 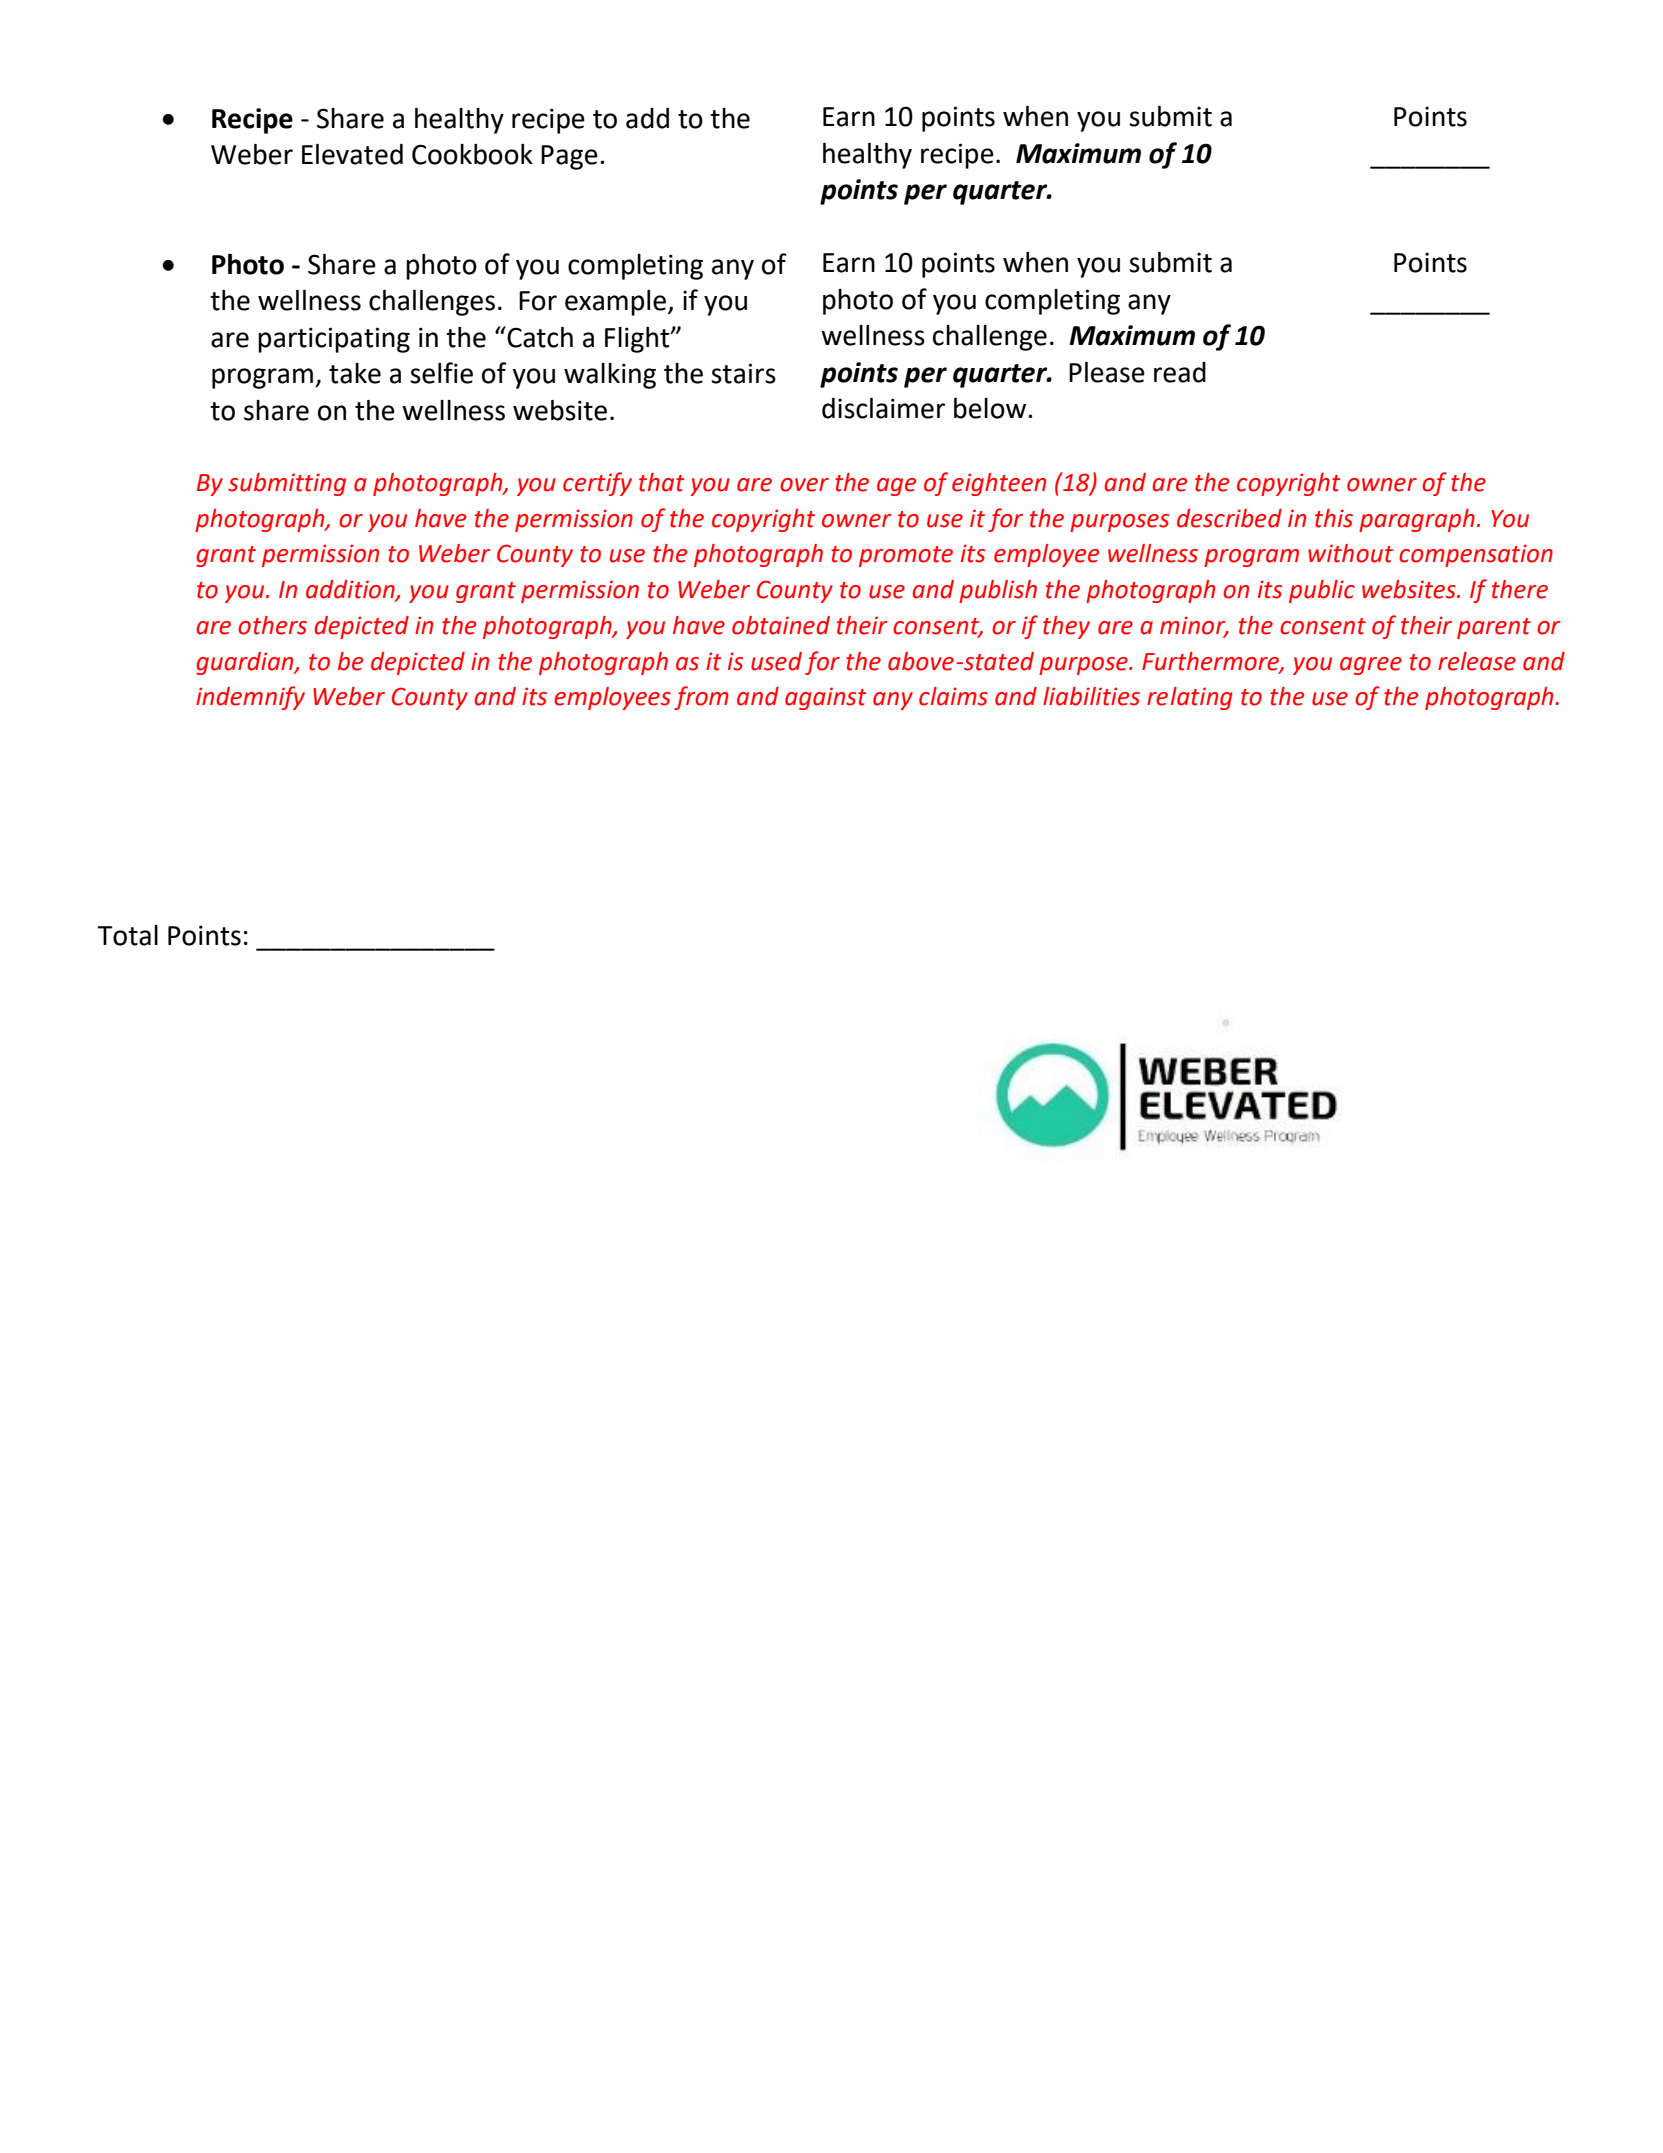 I want to click on promote, so click(x=906, y=556).
